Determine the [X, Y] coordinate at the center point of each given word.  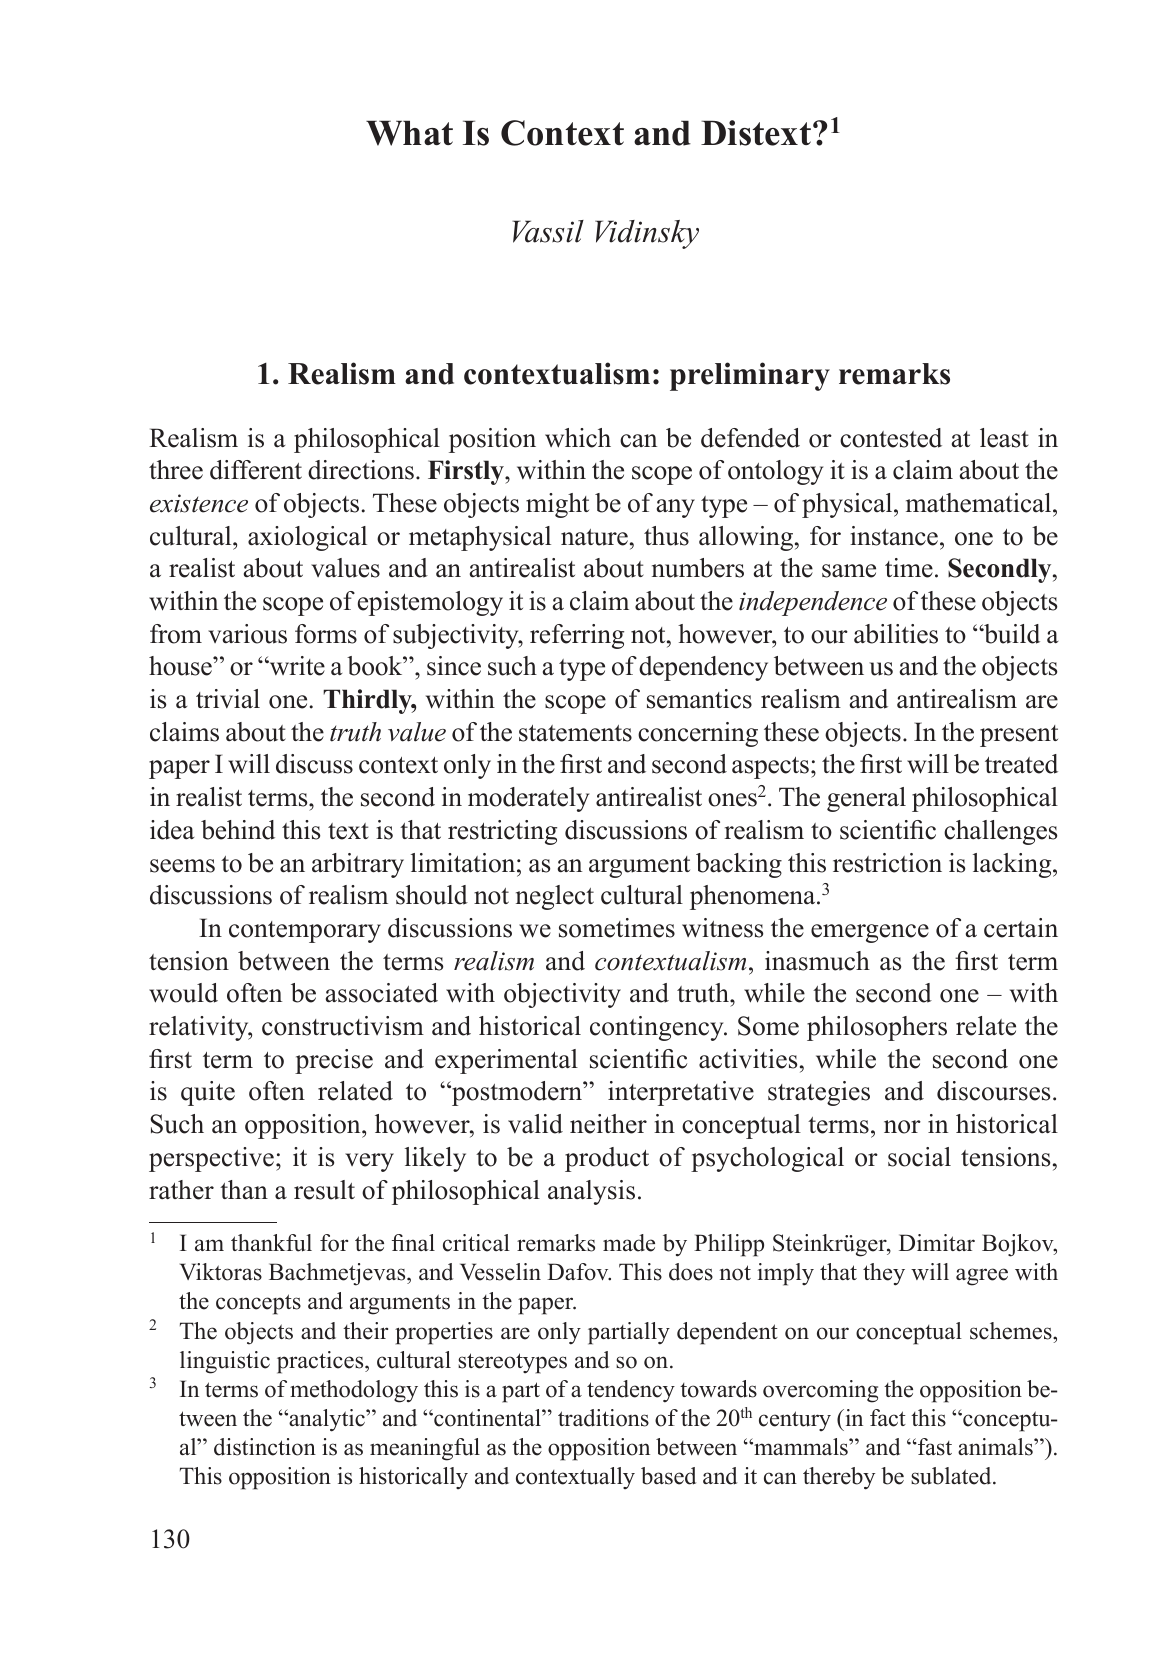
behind [238, 830]
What [409, 133]
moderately [528, 799]
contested [891, 438]
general [866, 799]
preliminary [750, 376]
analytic [327, 1420]
